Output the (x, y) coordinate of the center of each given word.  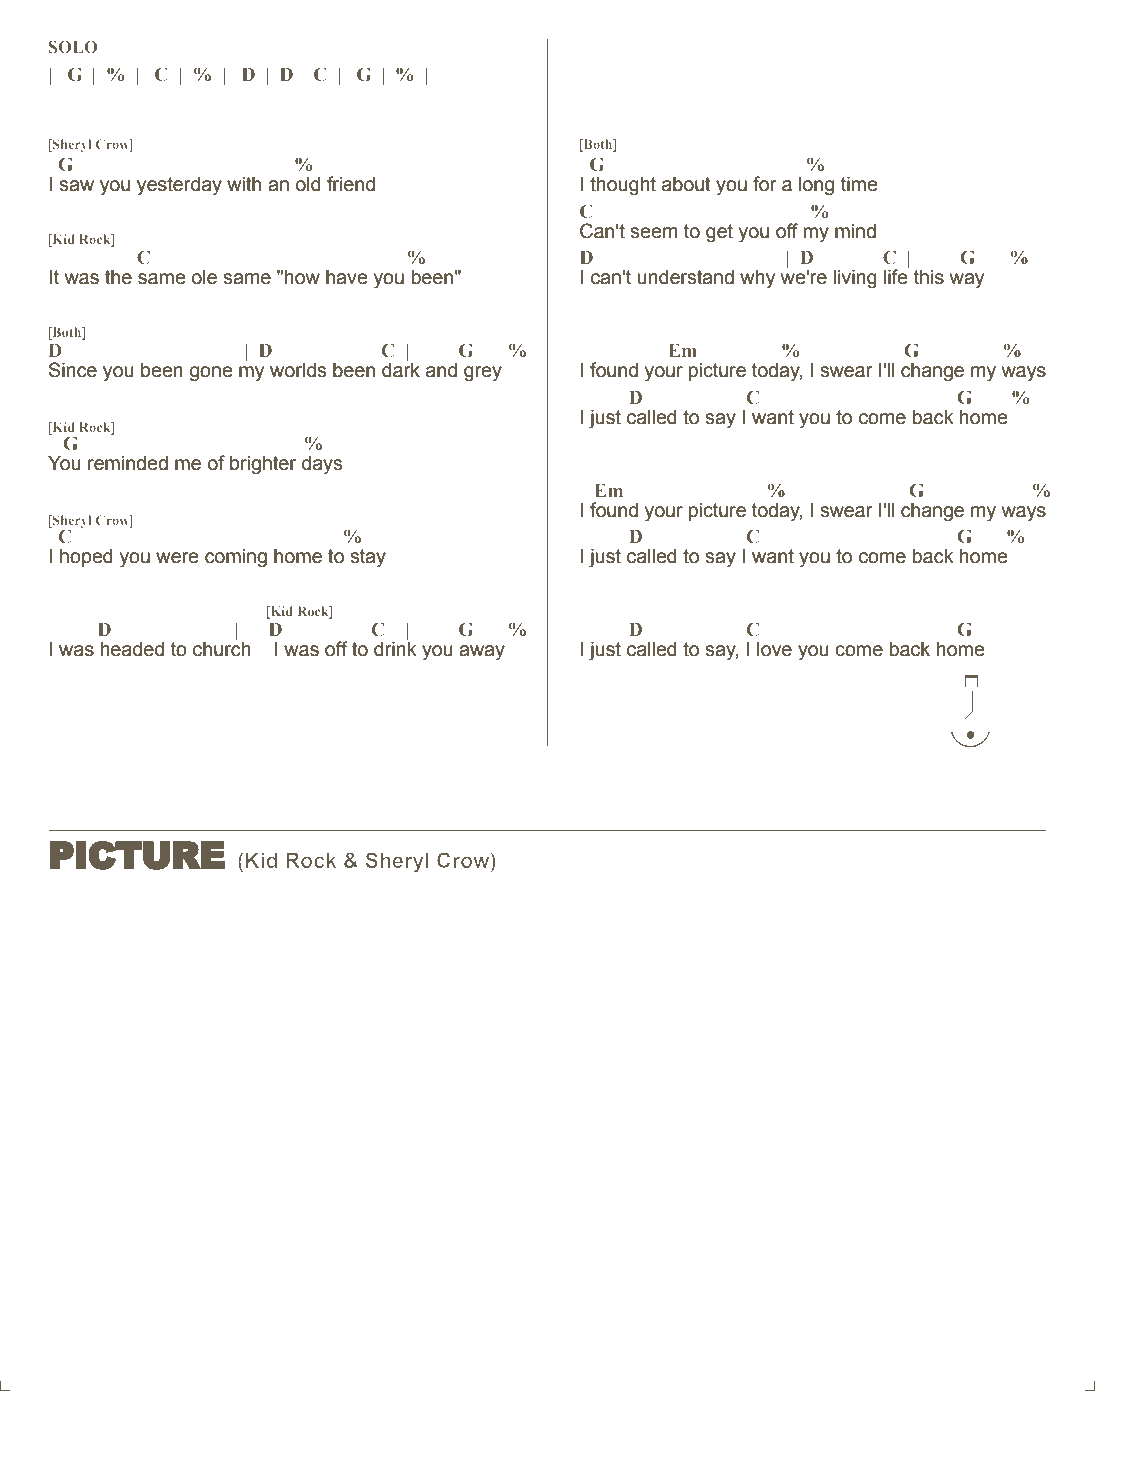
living (855, 279)
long (816, 186)
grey (483, 374)
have (347, 277)
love (774, 649)
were (177, 558)
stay (368, 558)
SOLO (73, 47)
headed (132, 649)
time (859, 184)
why (757, 279)
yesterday (179, 186)
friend (351, 184)
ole (204, 277)
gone (211, 374)
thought (623, 186)
